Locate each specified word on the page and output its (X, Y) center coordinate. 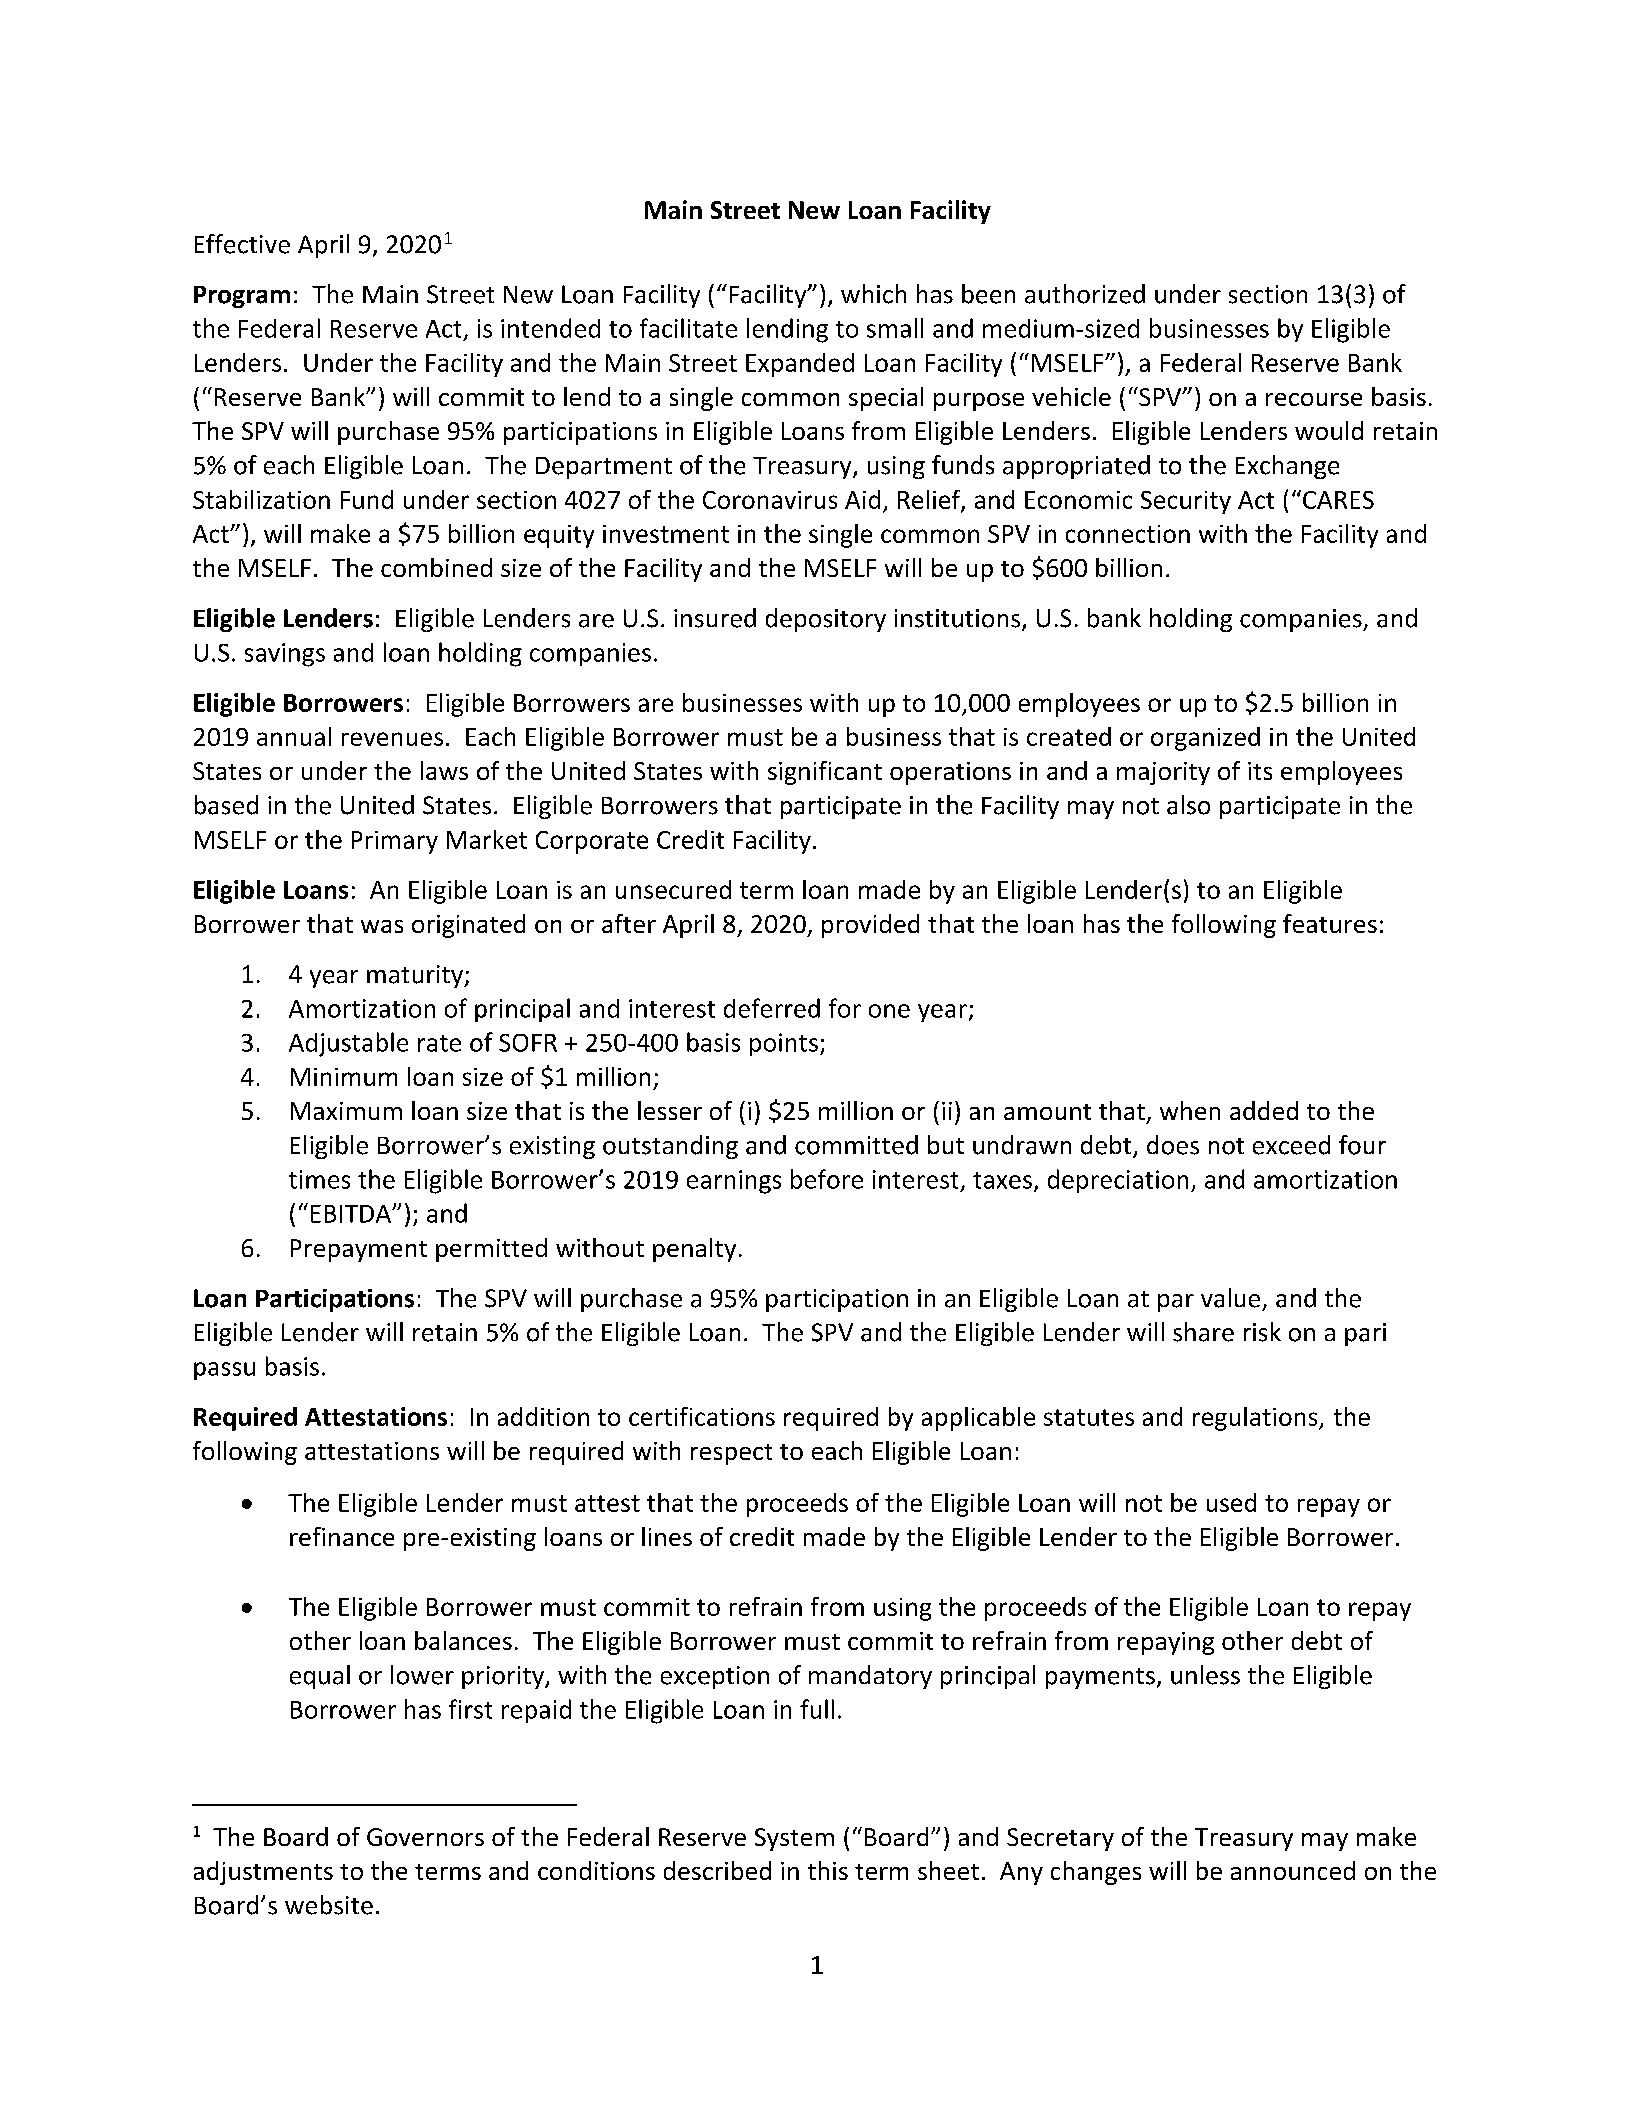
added (1264, 1110)
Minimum (344, 1077)
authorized (1085, 294)
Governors (425, 1837)
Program (242, 297)
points (784, 1044)
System (794, 1839)
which (873, 294)
